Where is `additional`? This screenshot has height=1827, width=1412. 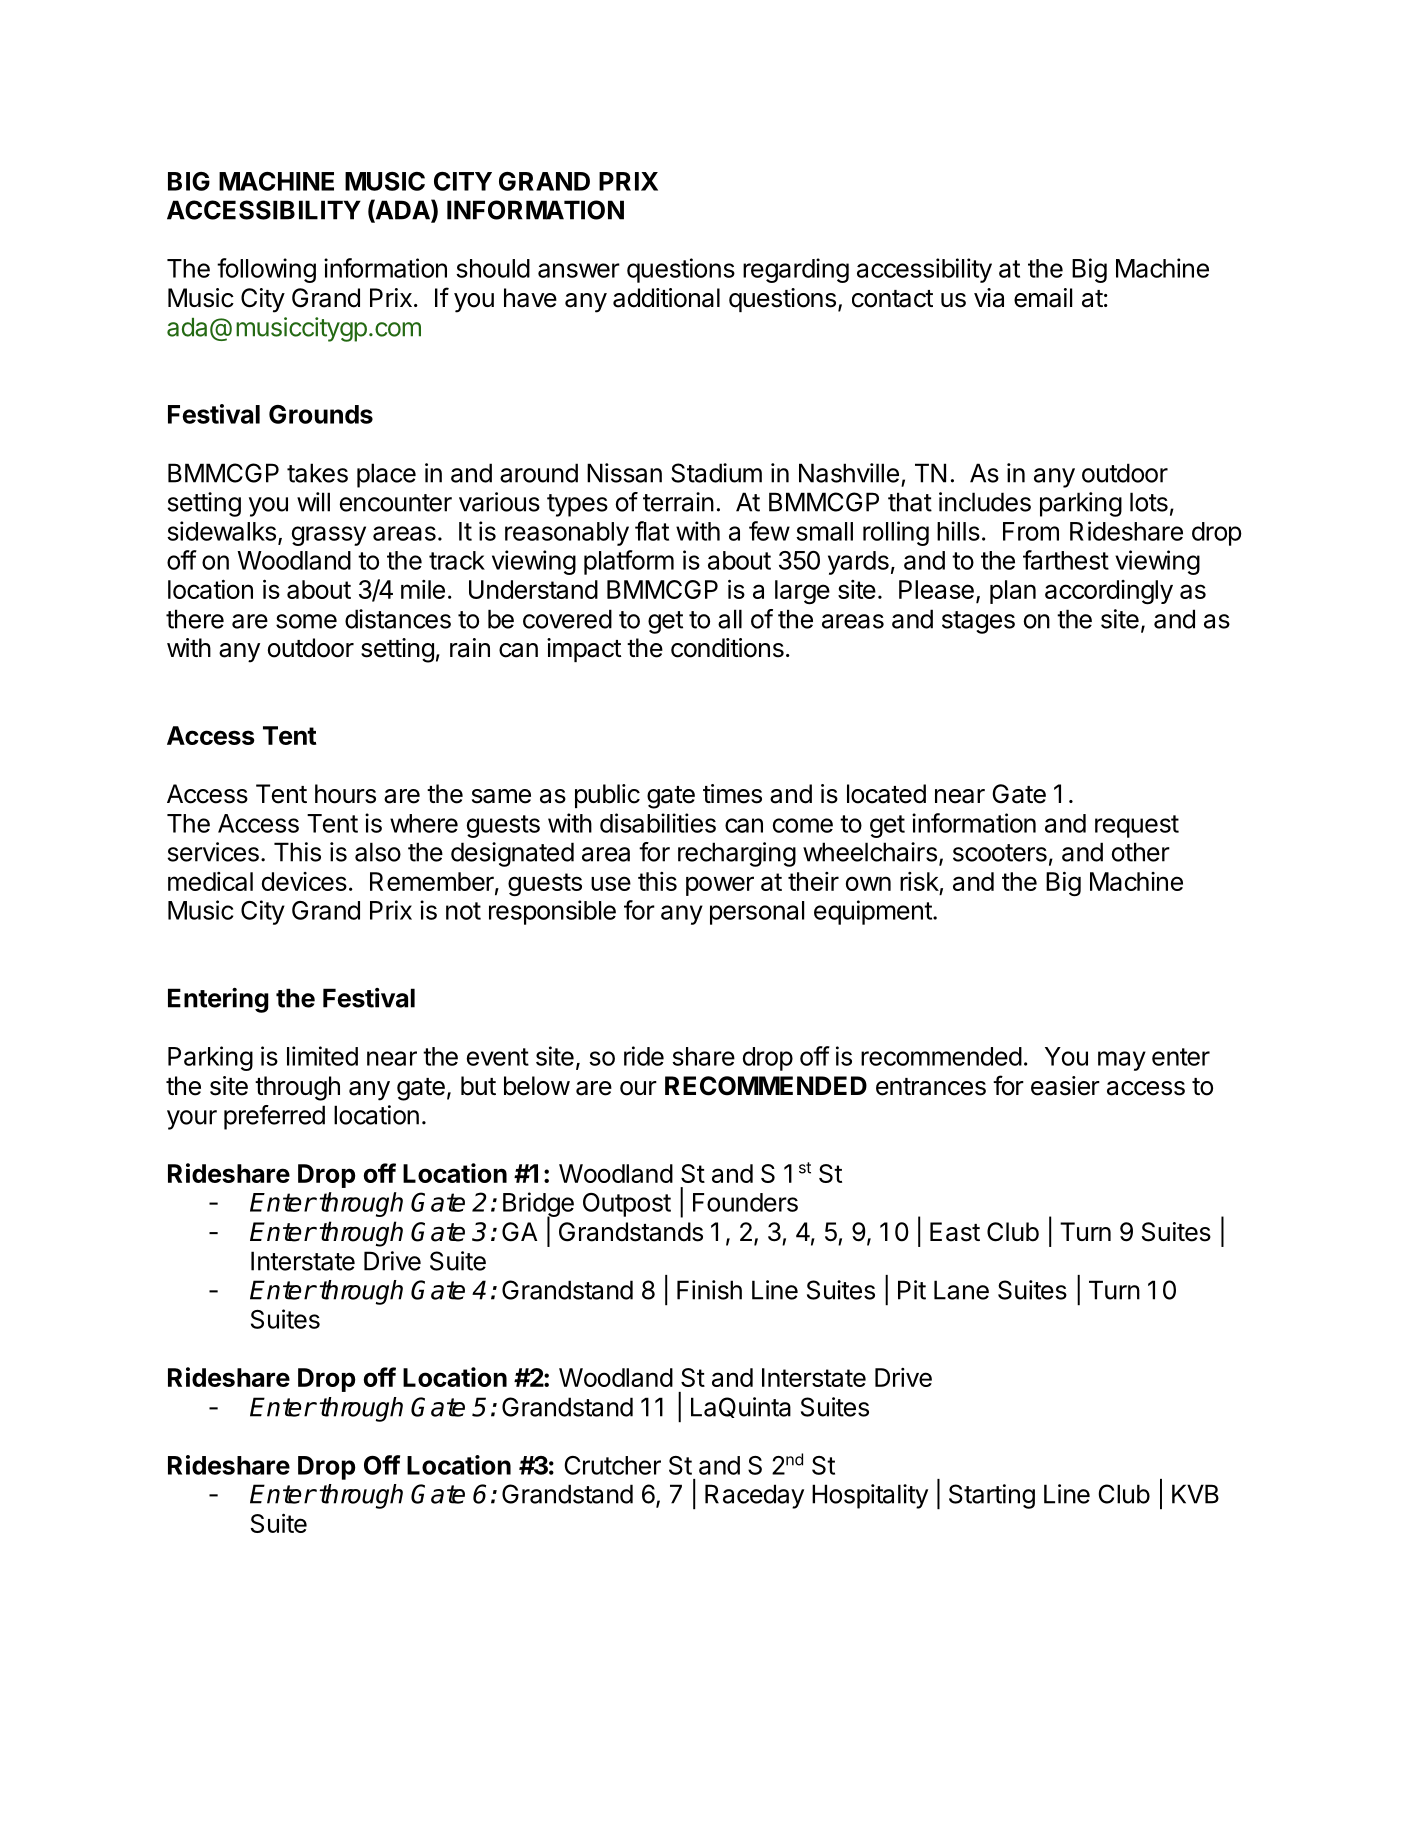
additional is located at coordinates (666, 298).
